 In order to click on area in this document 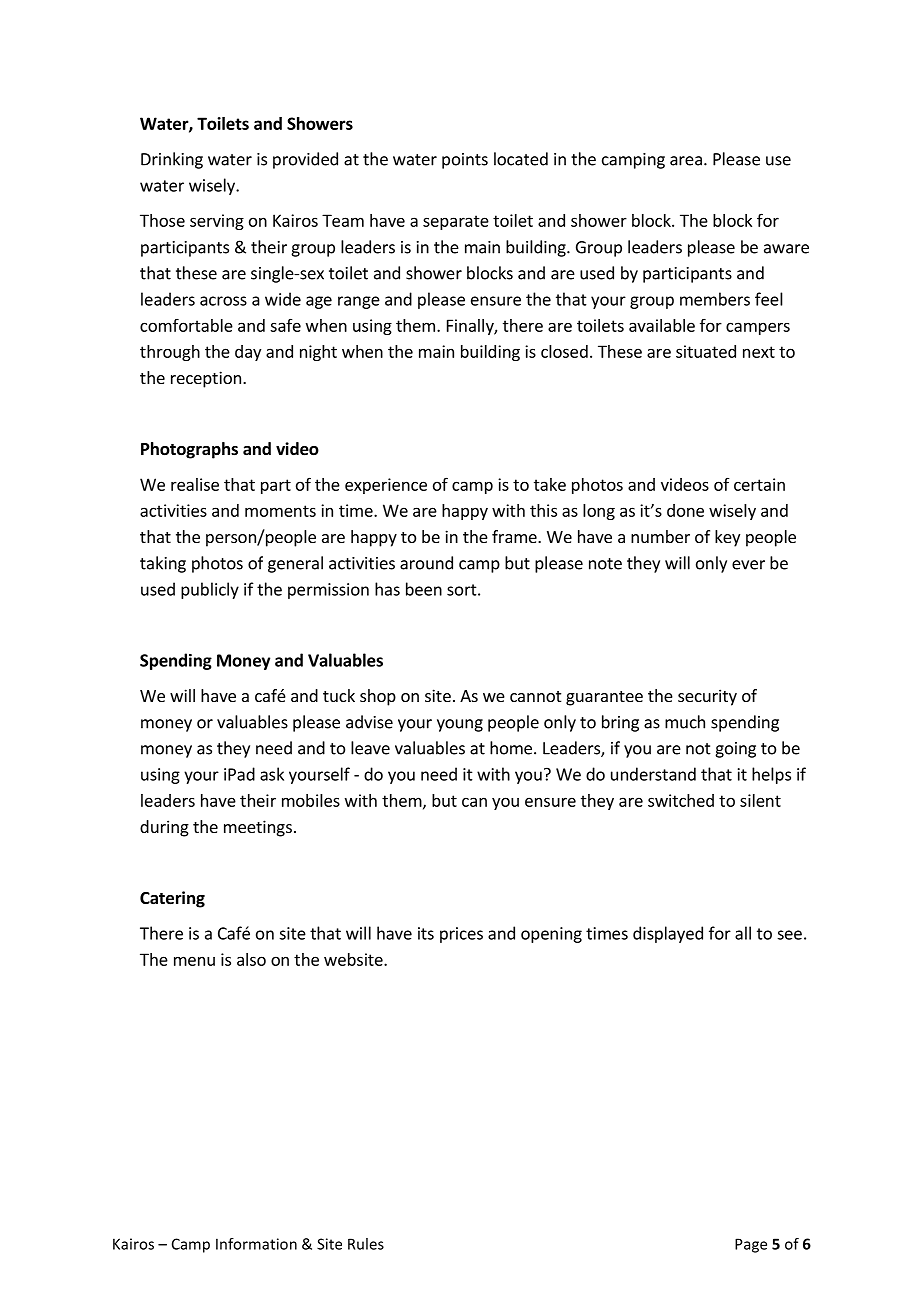, I will do `click(686, 161)`.
